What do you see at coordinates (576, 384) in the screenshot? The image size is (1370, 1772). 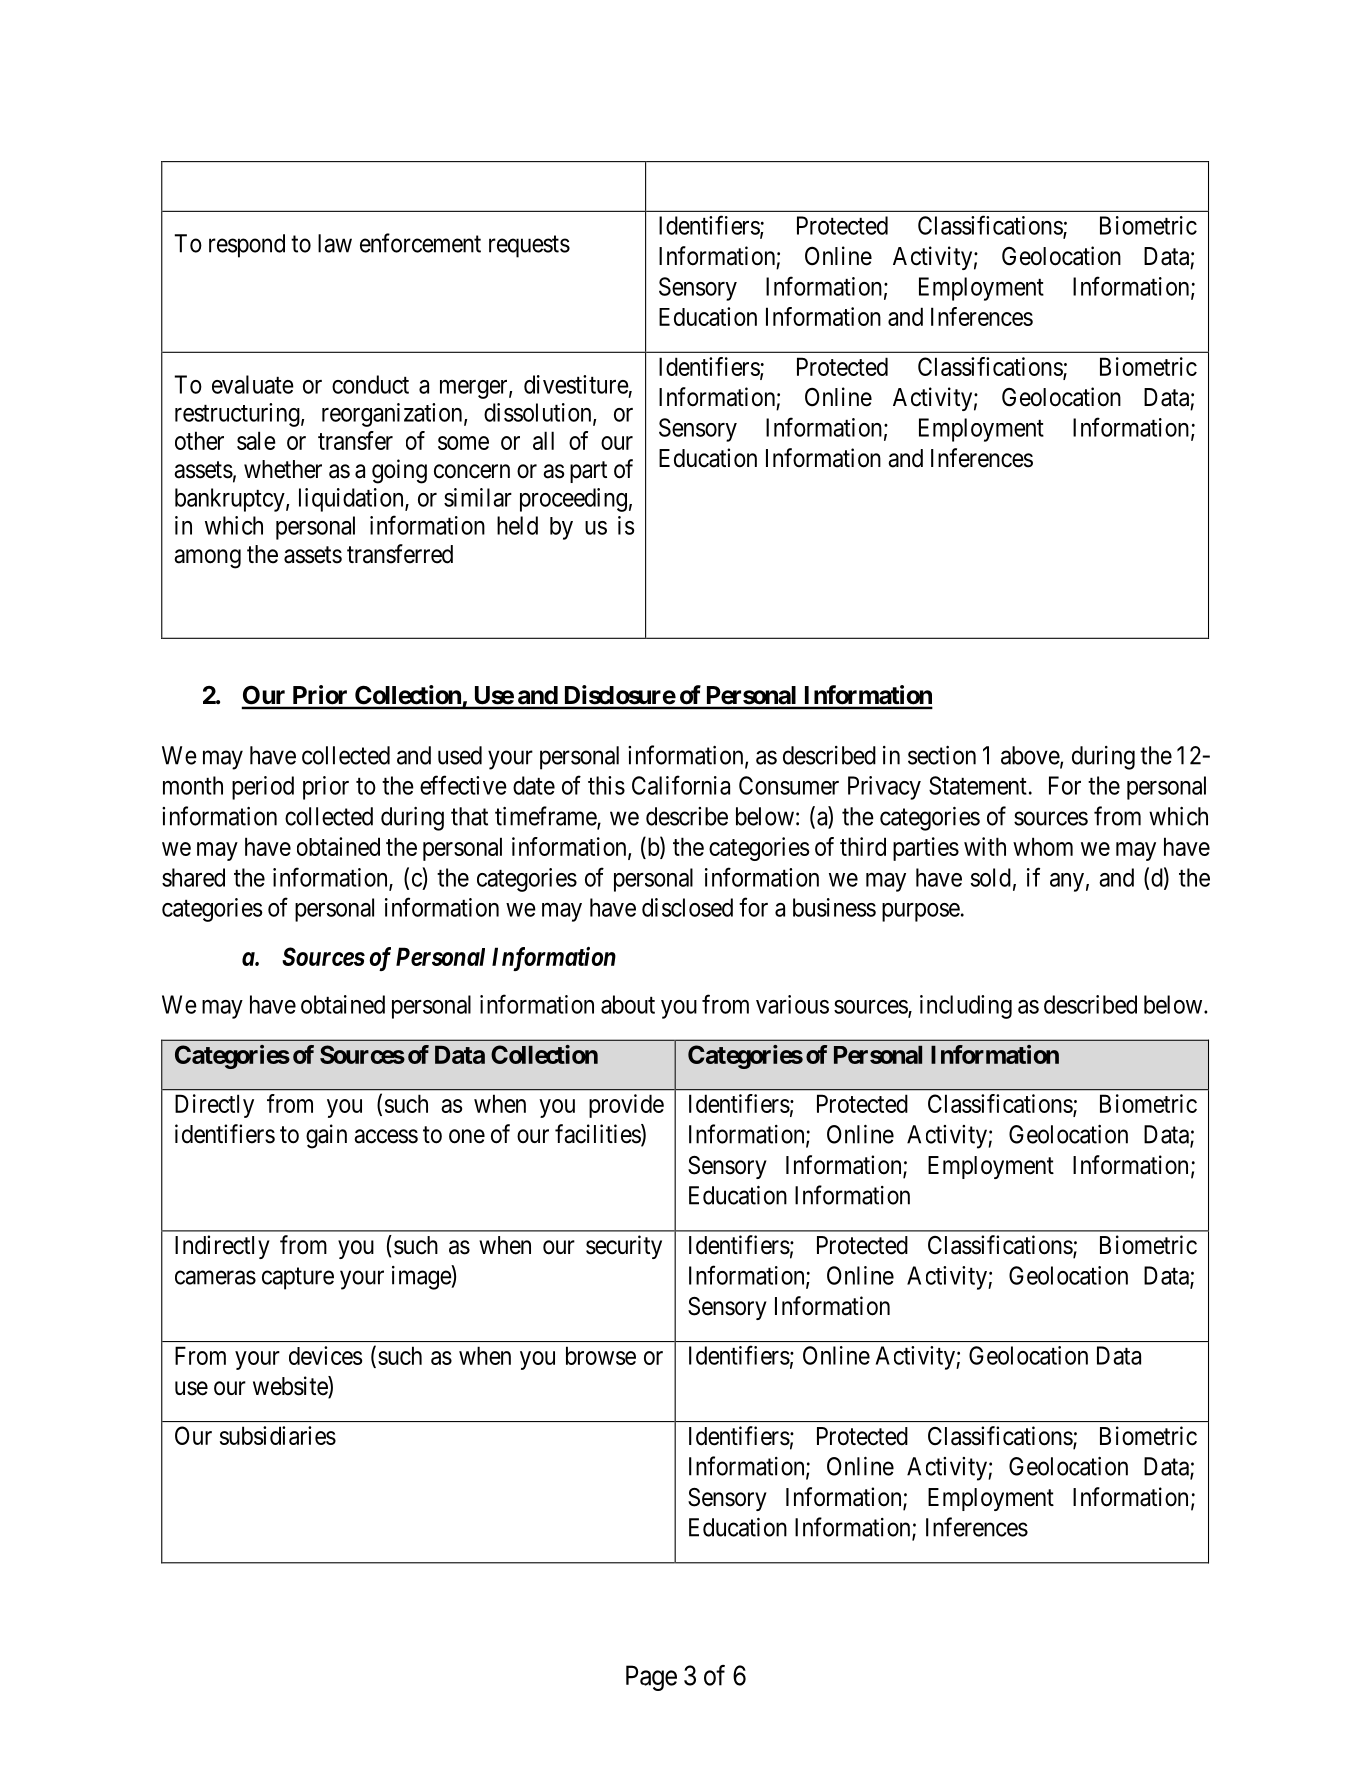 I see `divestiture` at bounding box center [576, 384].
